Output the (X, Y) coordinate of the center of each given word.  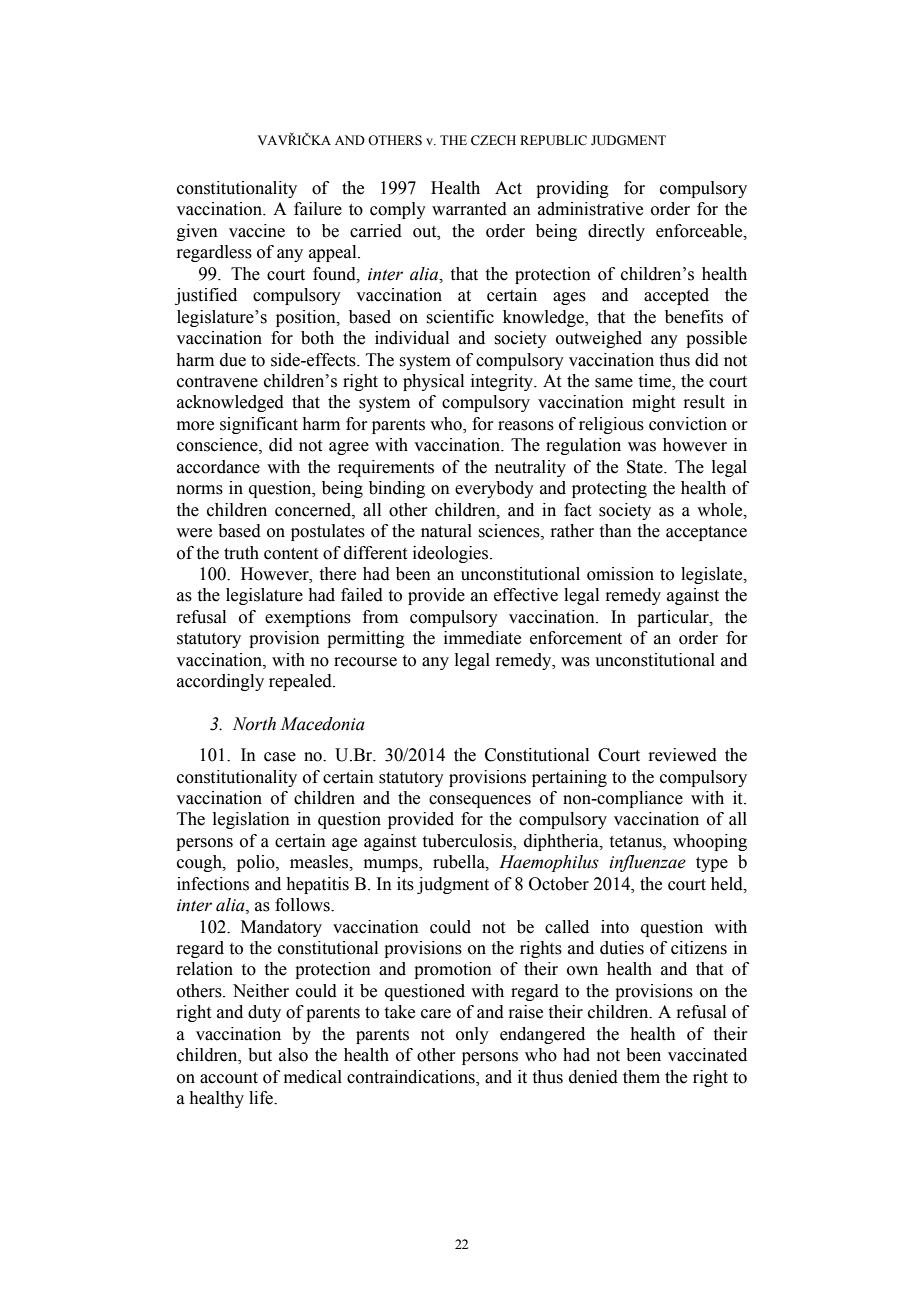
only (472, 1035)
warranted (469, 209)
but (260, 1055)
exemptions (308, 618)
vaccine (257, 231)
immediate (482, 638)
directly (616, 232)
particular (674, 618)
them (641, 1077)
